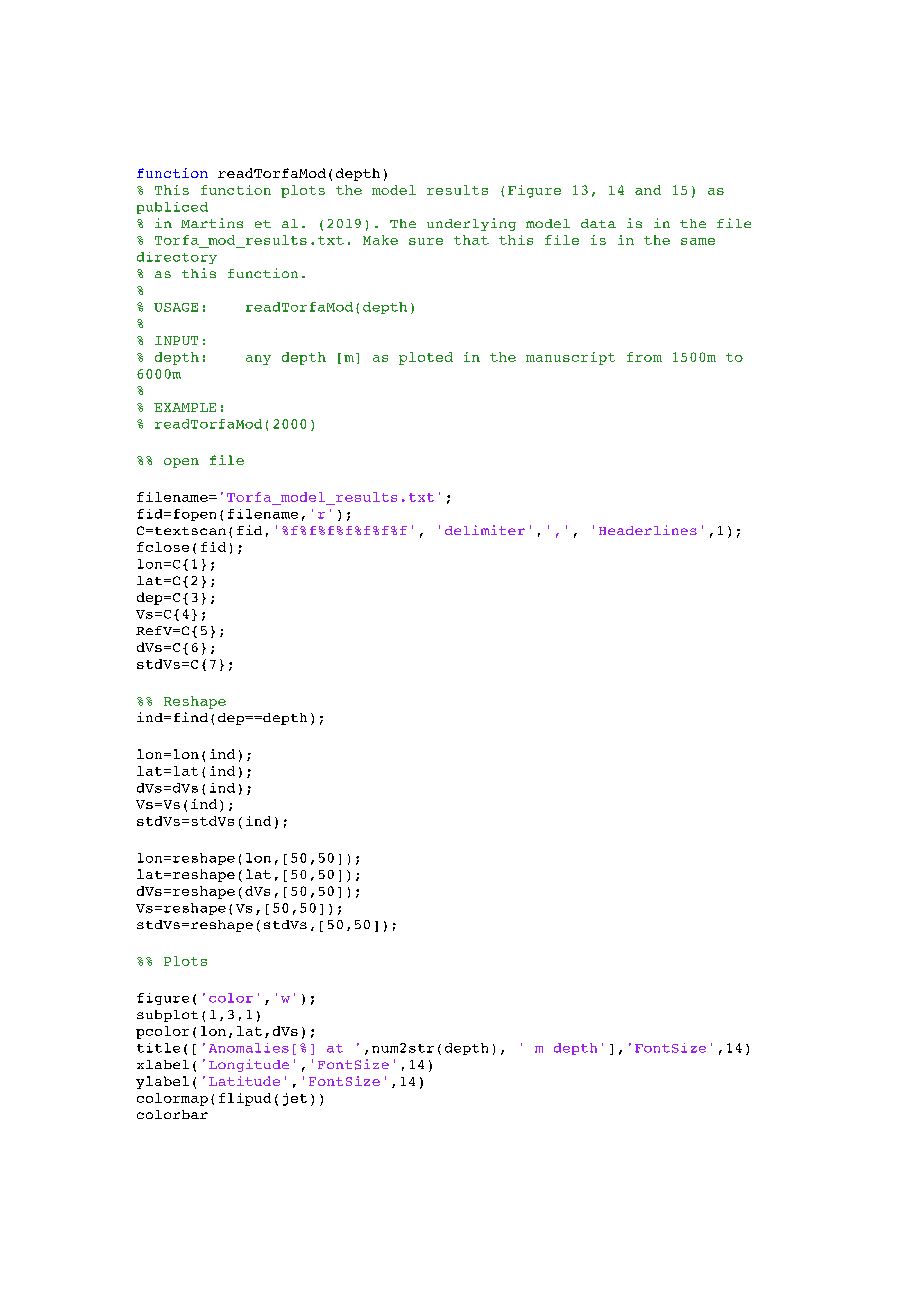  I want to click on INPUT, so click(176, 340).
